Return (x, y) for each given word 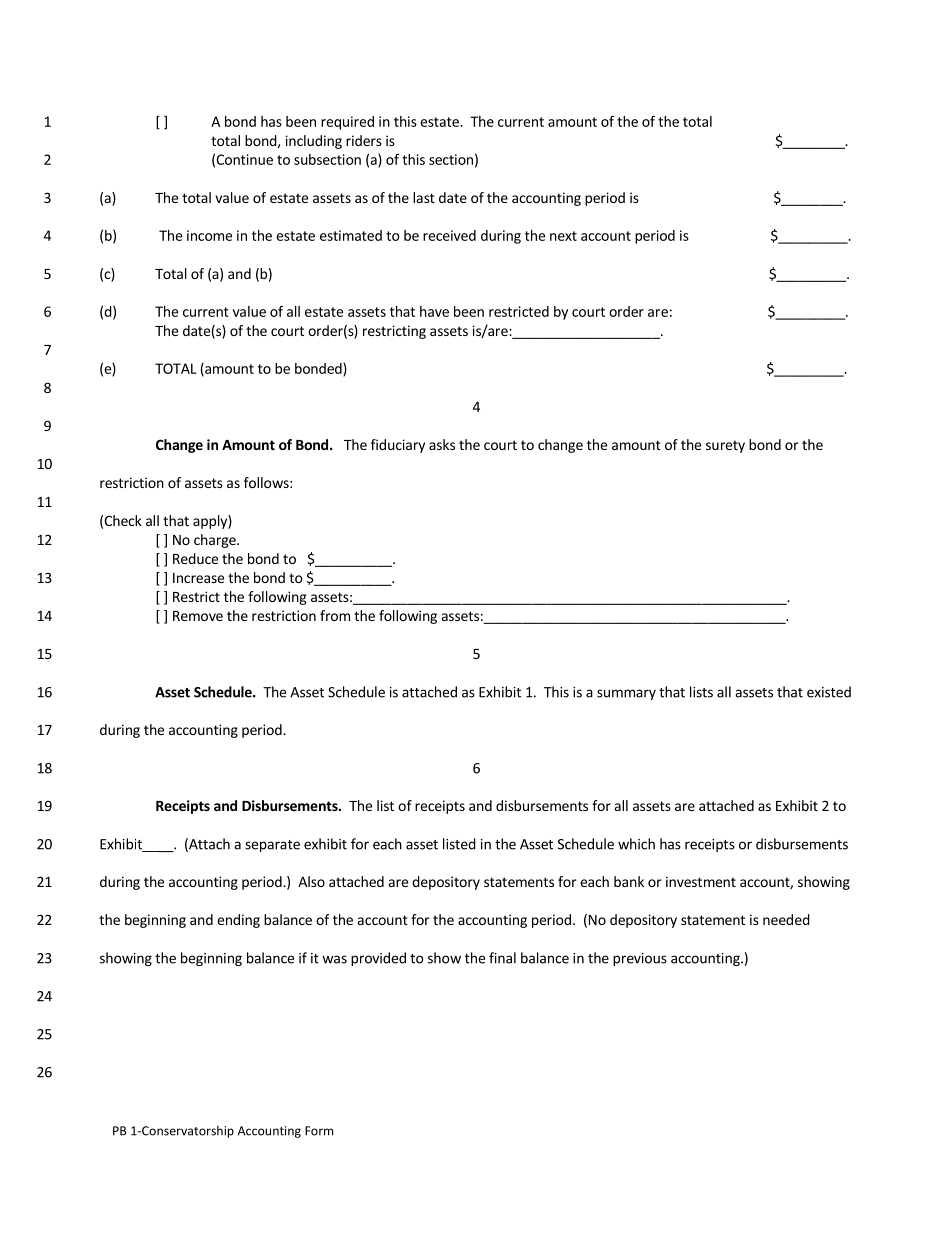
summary (626, 694)
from (335, 615)
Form (319, 1131)
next (563, 236)
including (314, 142)
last (424, 197)
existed (829, 692)
